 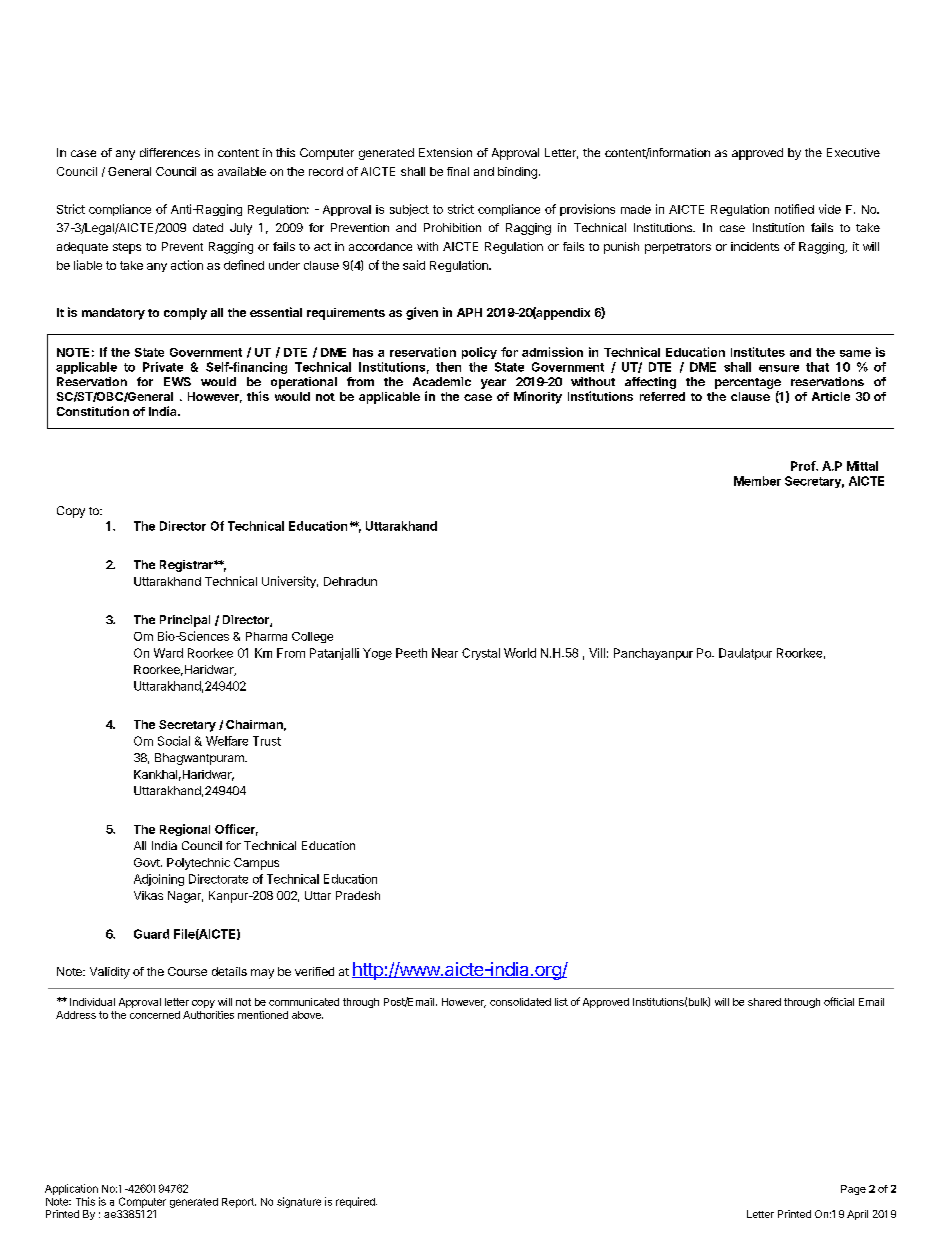 I want to click on differences, so click(x=170, y=152).
